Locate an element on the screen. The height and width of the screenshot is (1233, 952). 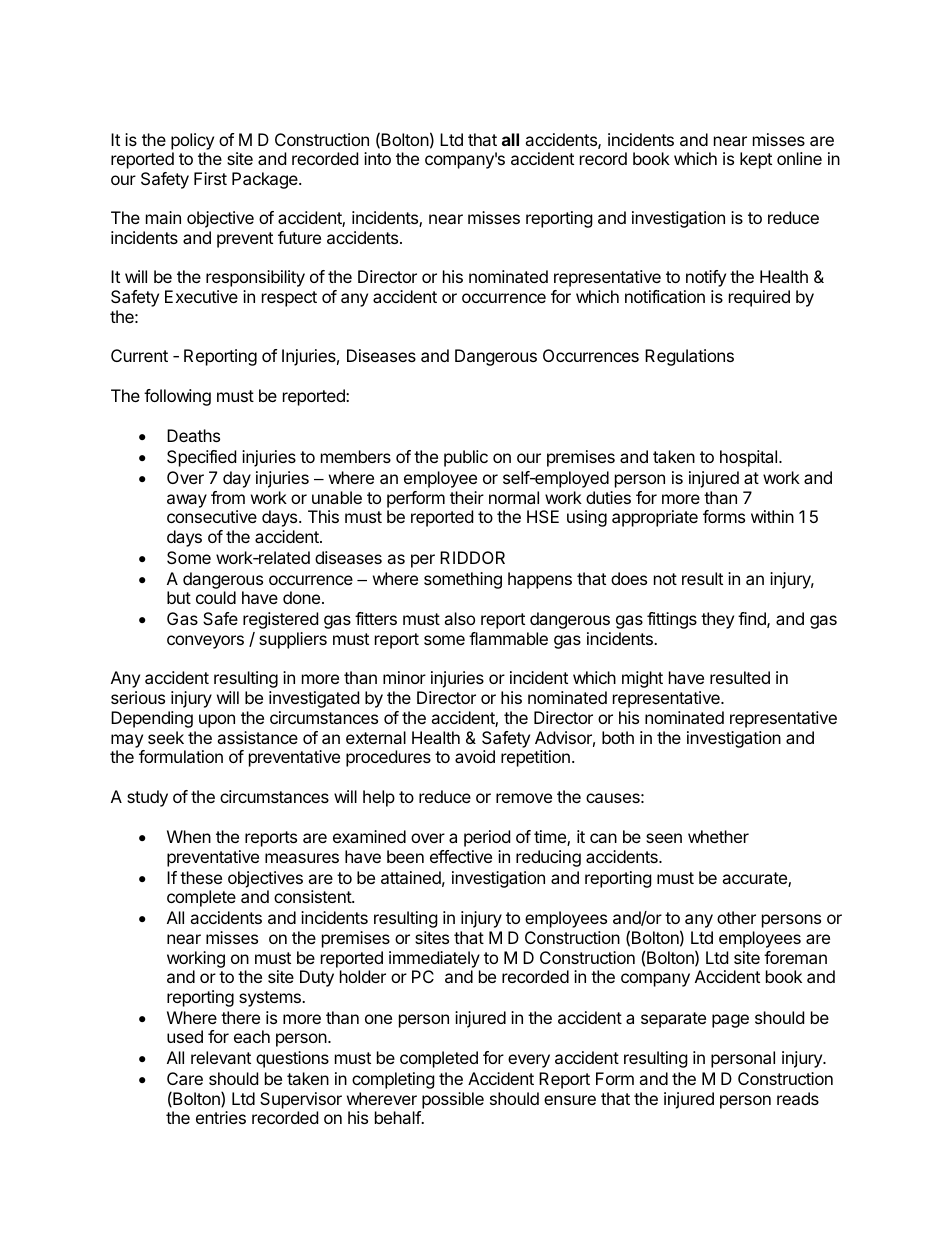
First is located at coordinates (210, 178).
